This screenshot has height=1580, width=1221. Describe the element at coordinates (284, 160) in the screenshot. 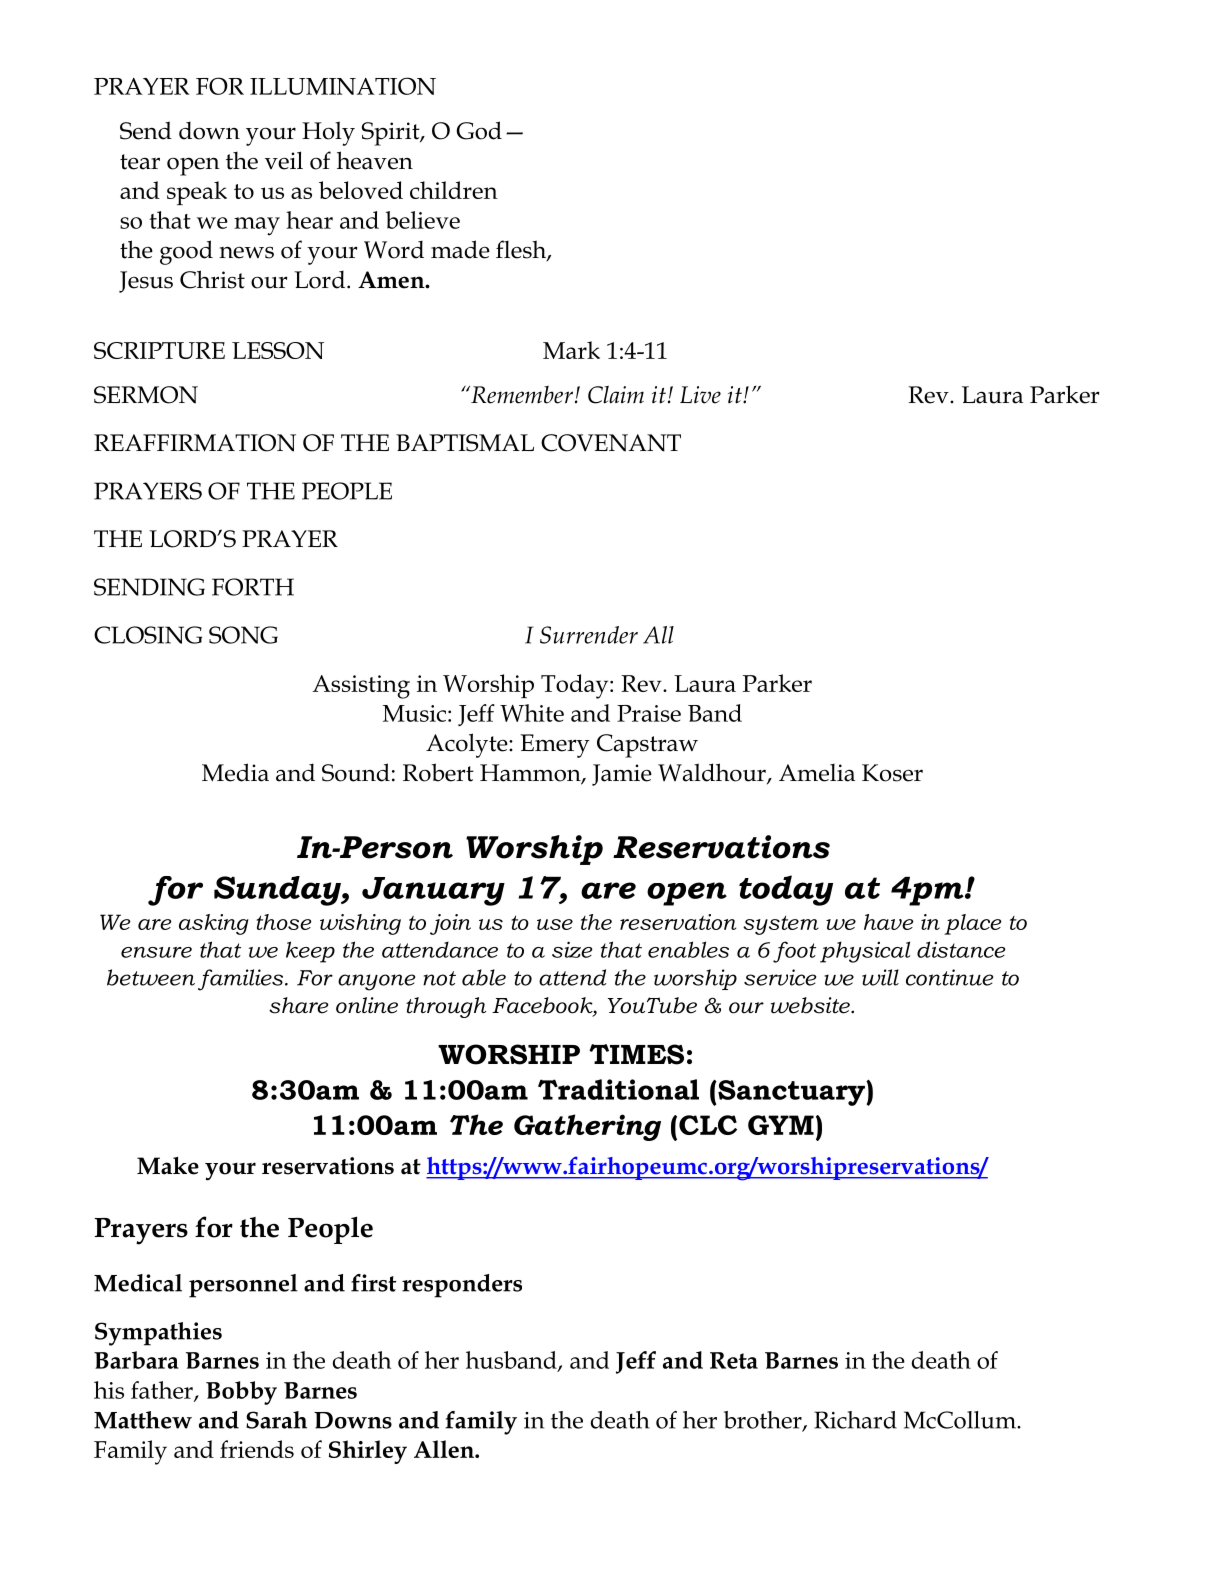

I see `veil` at that location.
